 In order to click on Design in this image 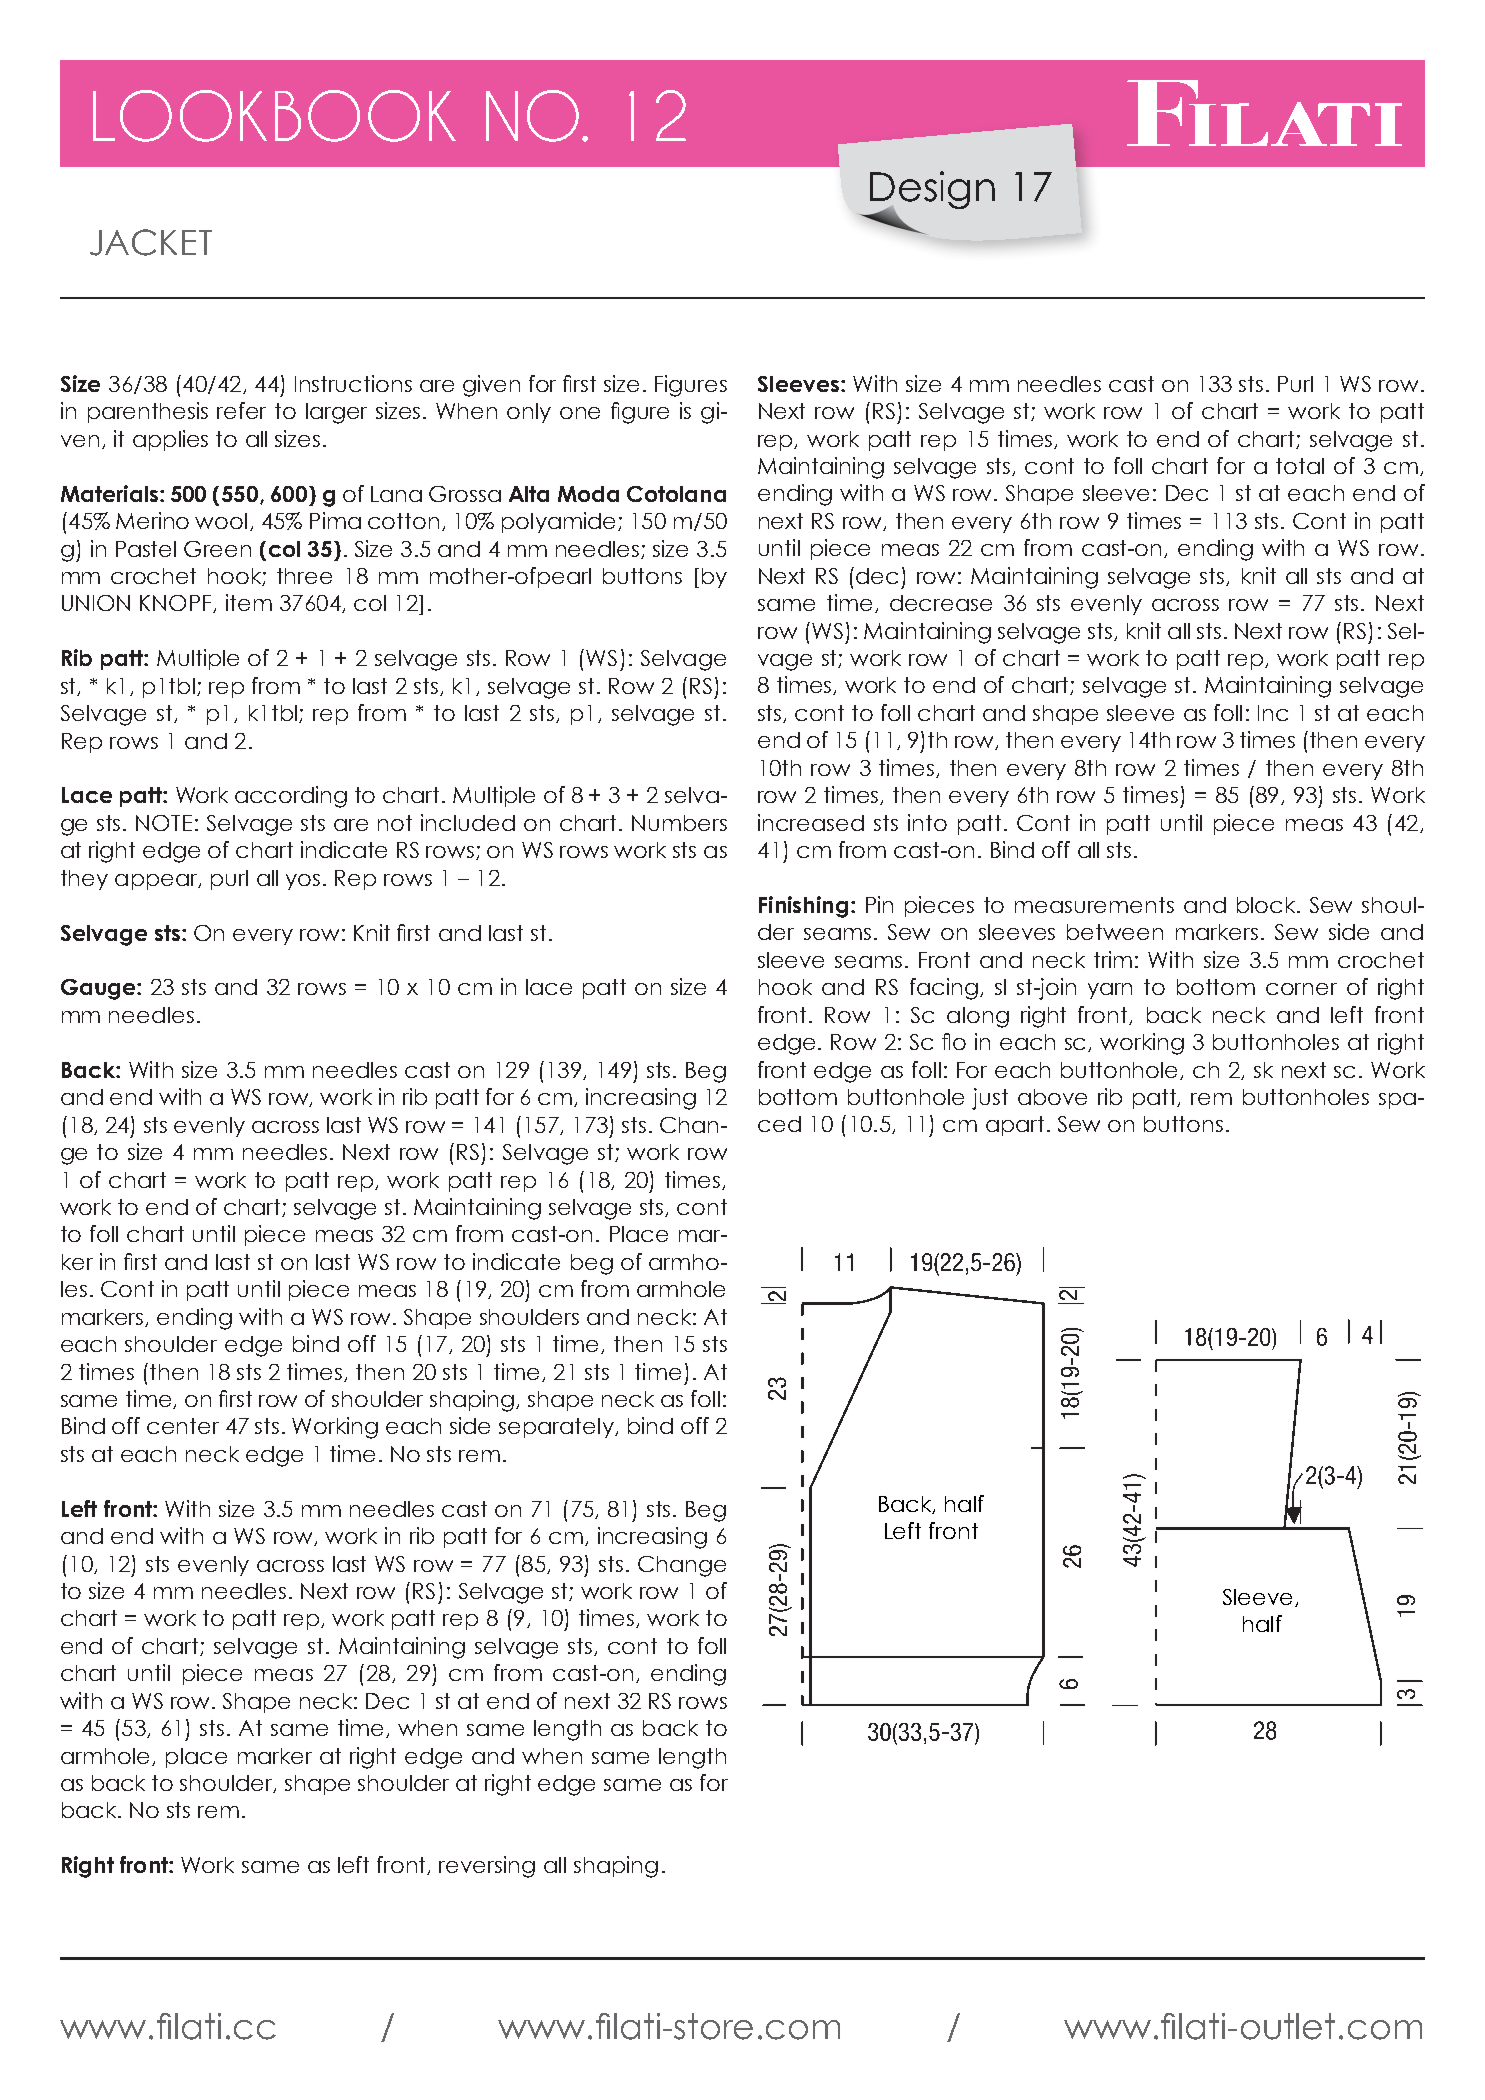, I will do `click(932, 191)`.
